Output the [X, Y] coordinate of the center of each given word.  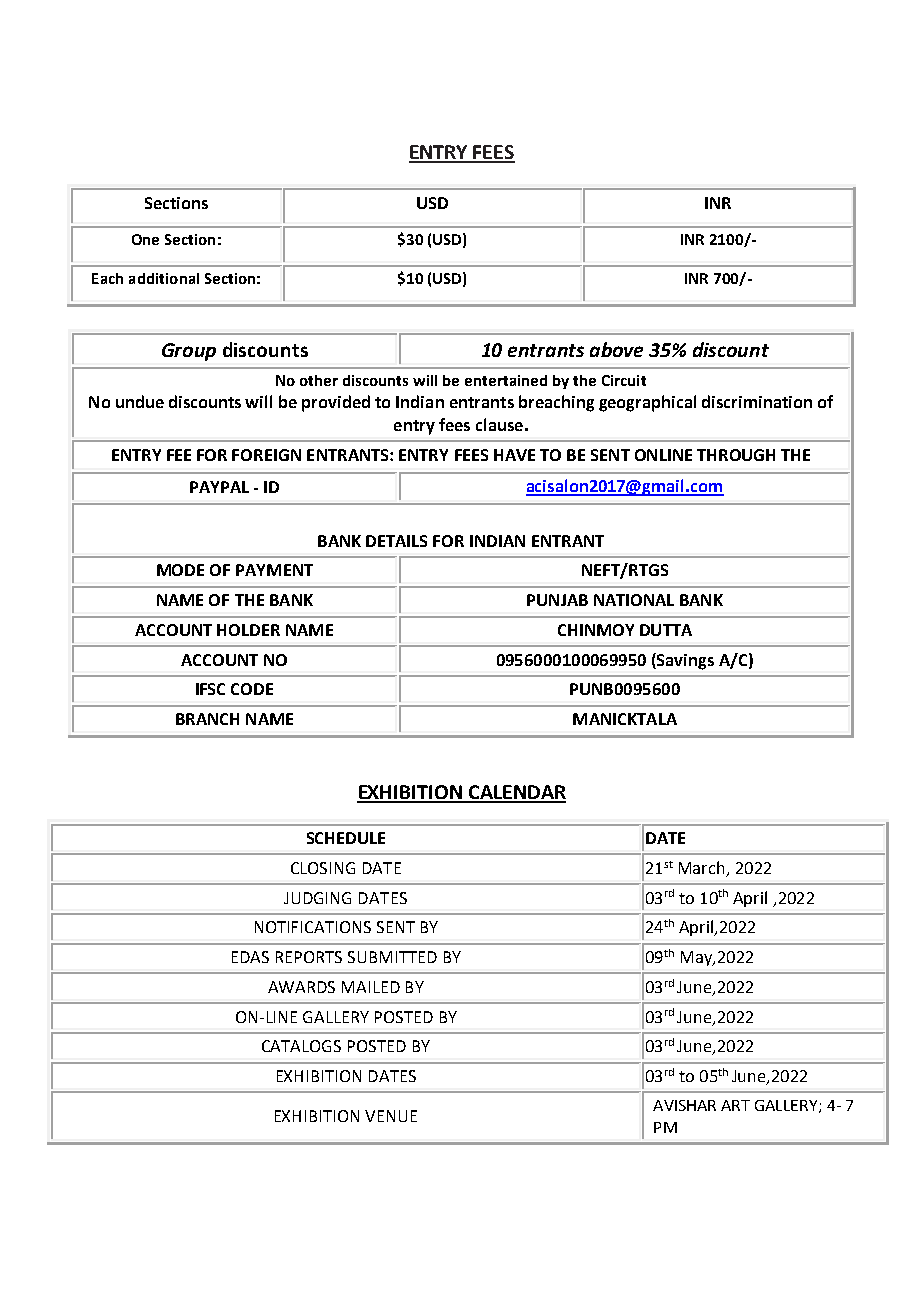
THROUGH [736, 455]
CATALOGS [301, 1046]
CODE [252, 689]
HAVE [514, 455]
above [616, 349]
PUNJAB [557, 600]
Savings [684, 661]
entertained [506, 380]
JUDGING [317, 898]
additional [164, 278]
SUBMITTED [392, 957]
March [703, 869]
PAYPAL [219, 487]
